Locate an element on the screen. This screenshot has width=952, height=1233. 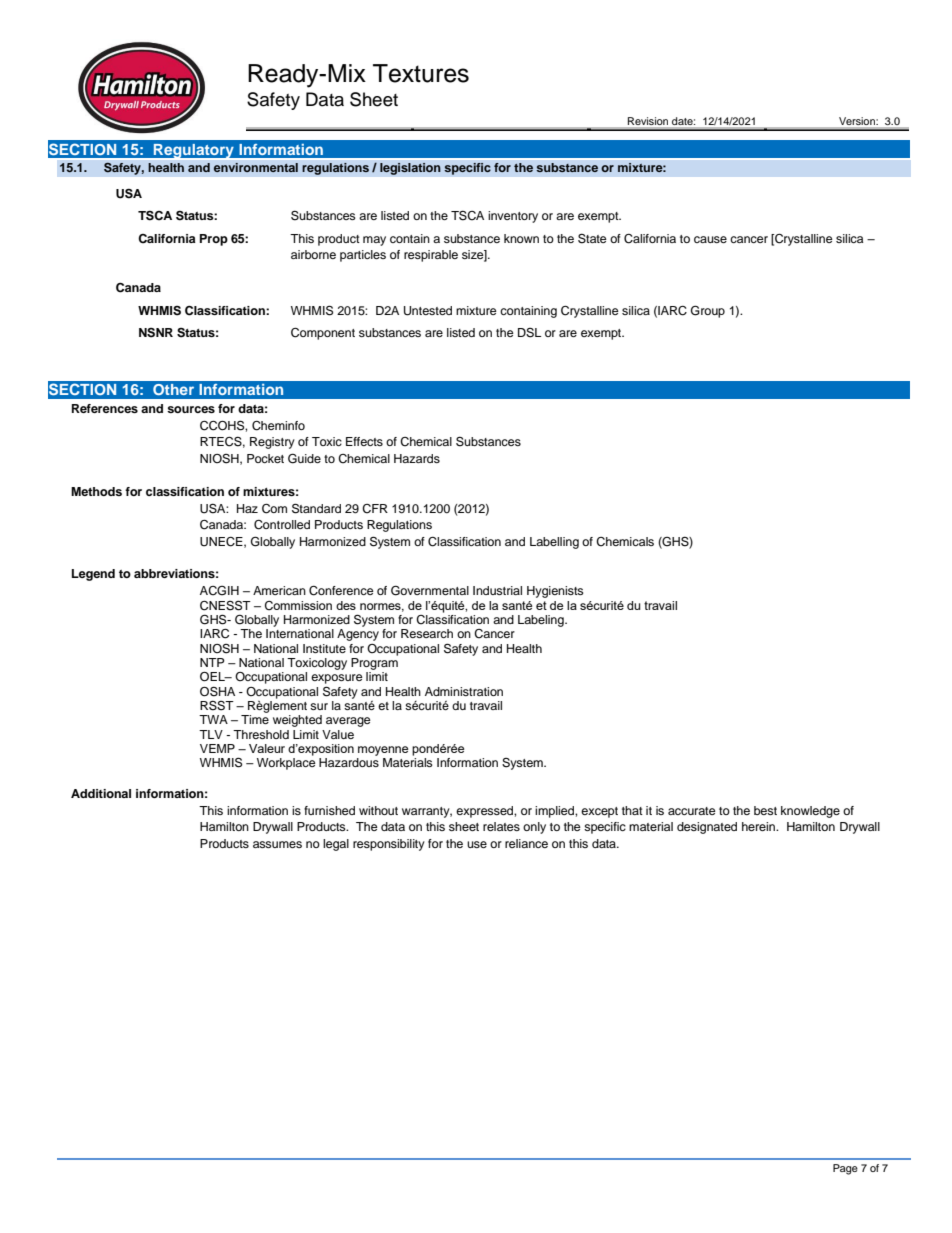
assumes is located at coordinates (277, 844).
